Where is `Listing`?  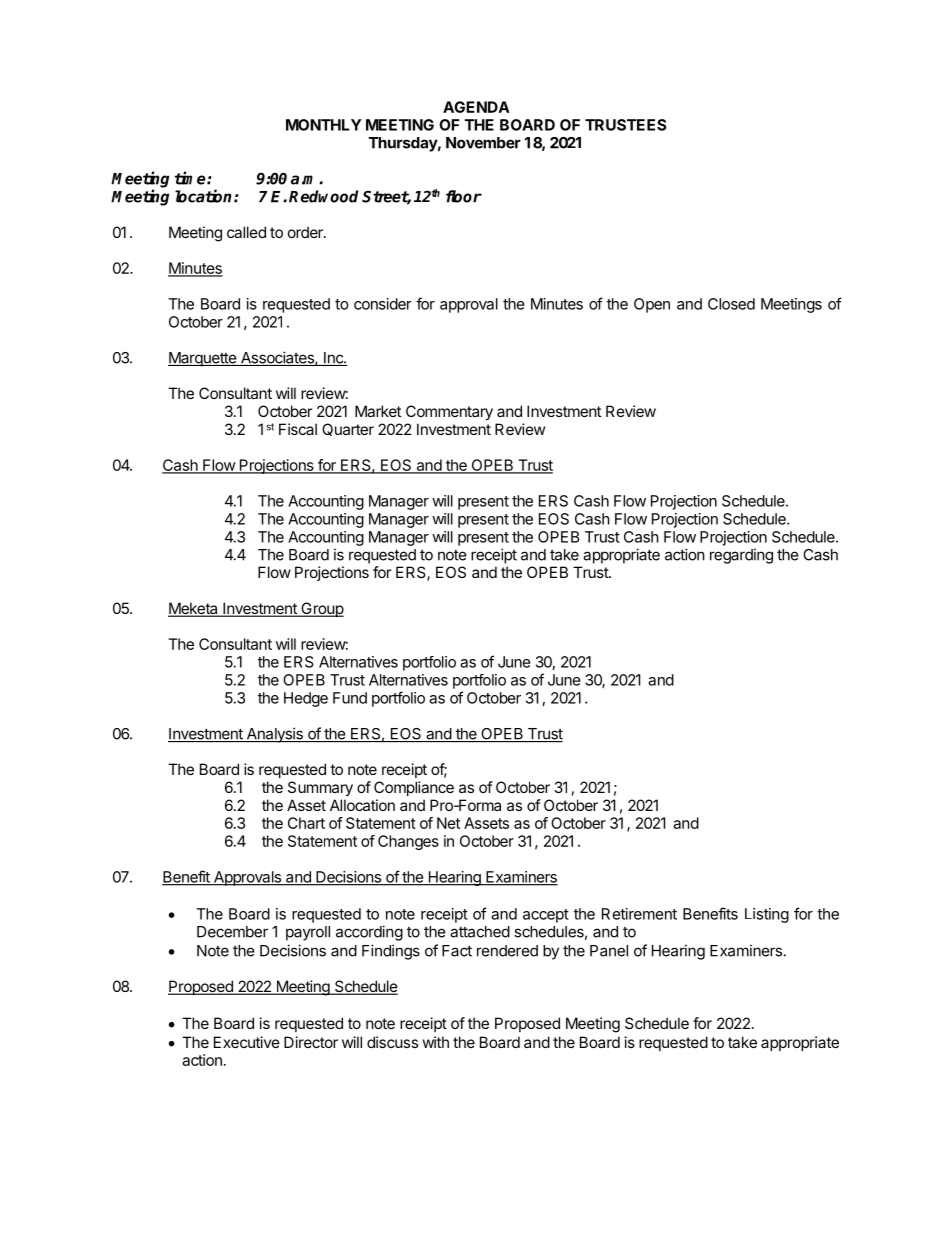
Listing is located at coordinates (767, 915).
